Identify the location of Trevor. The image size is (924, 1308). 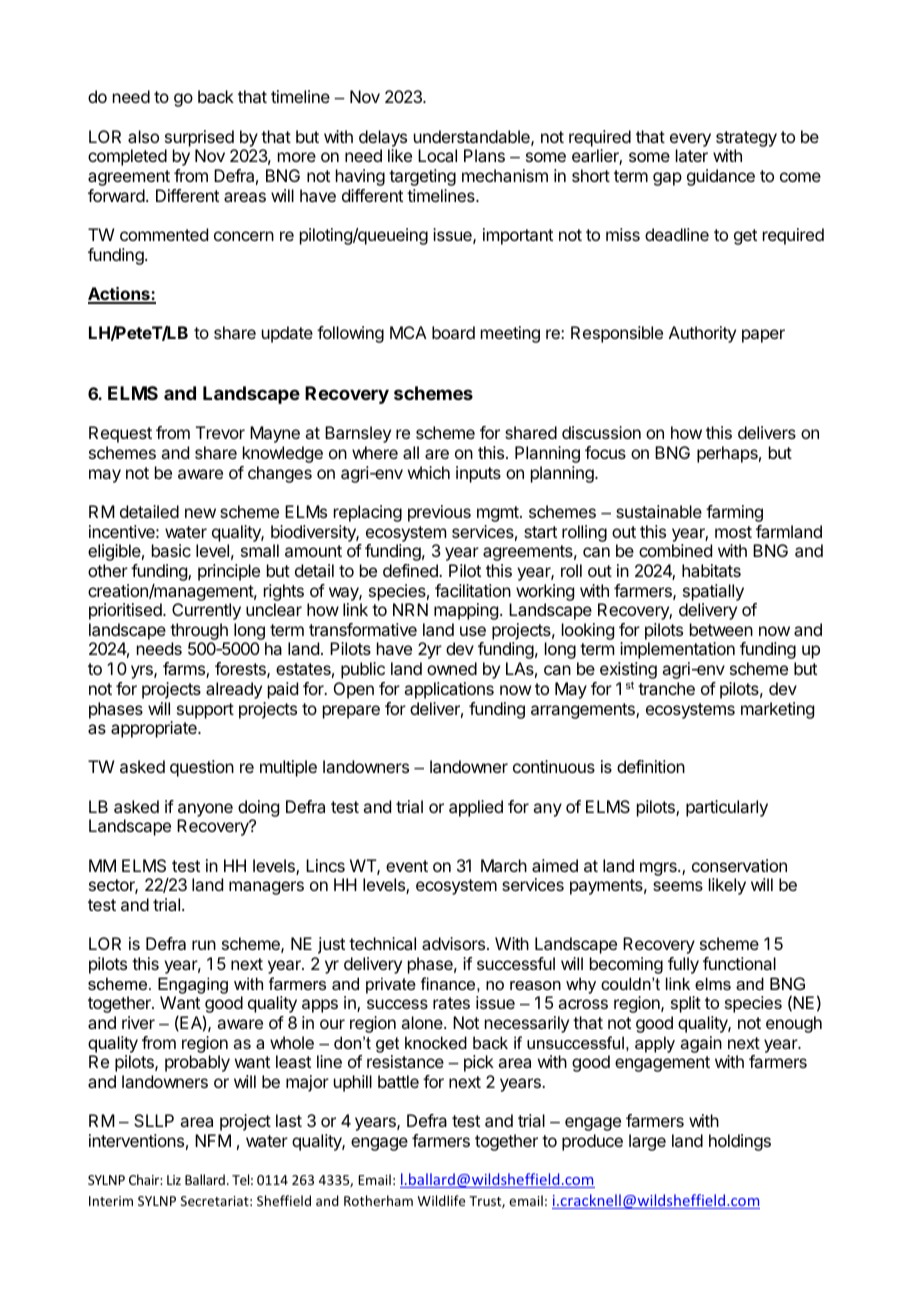
(220, 432).
